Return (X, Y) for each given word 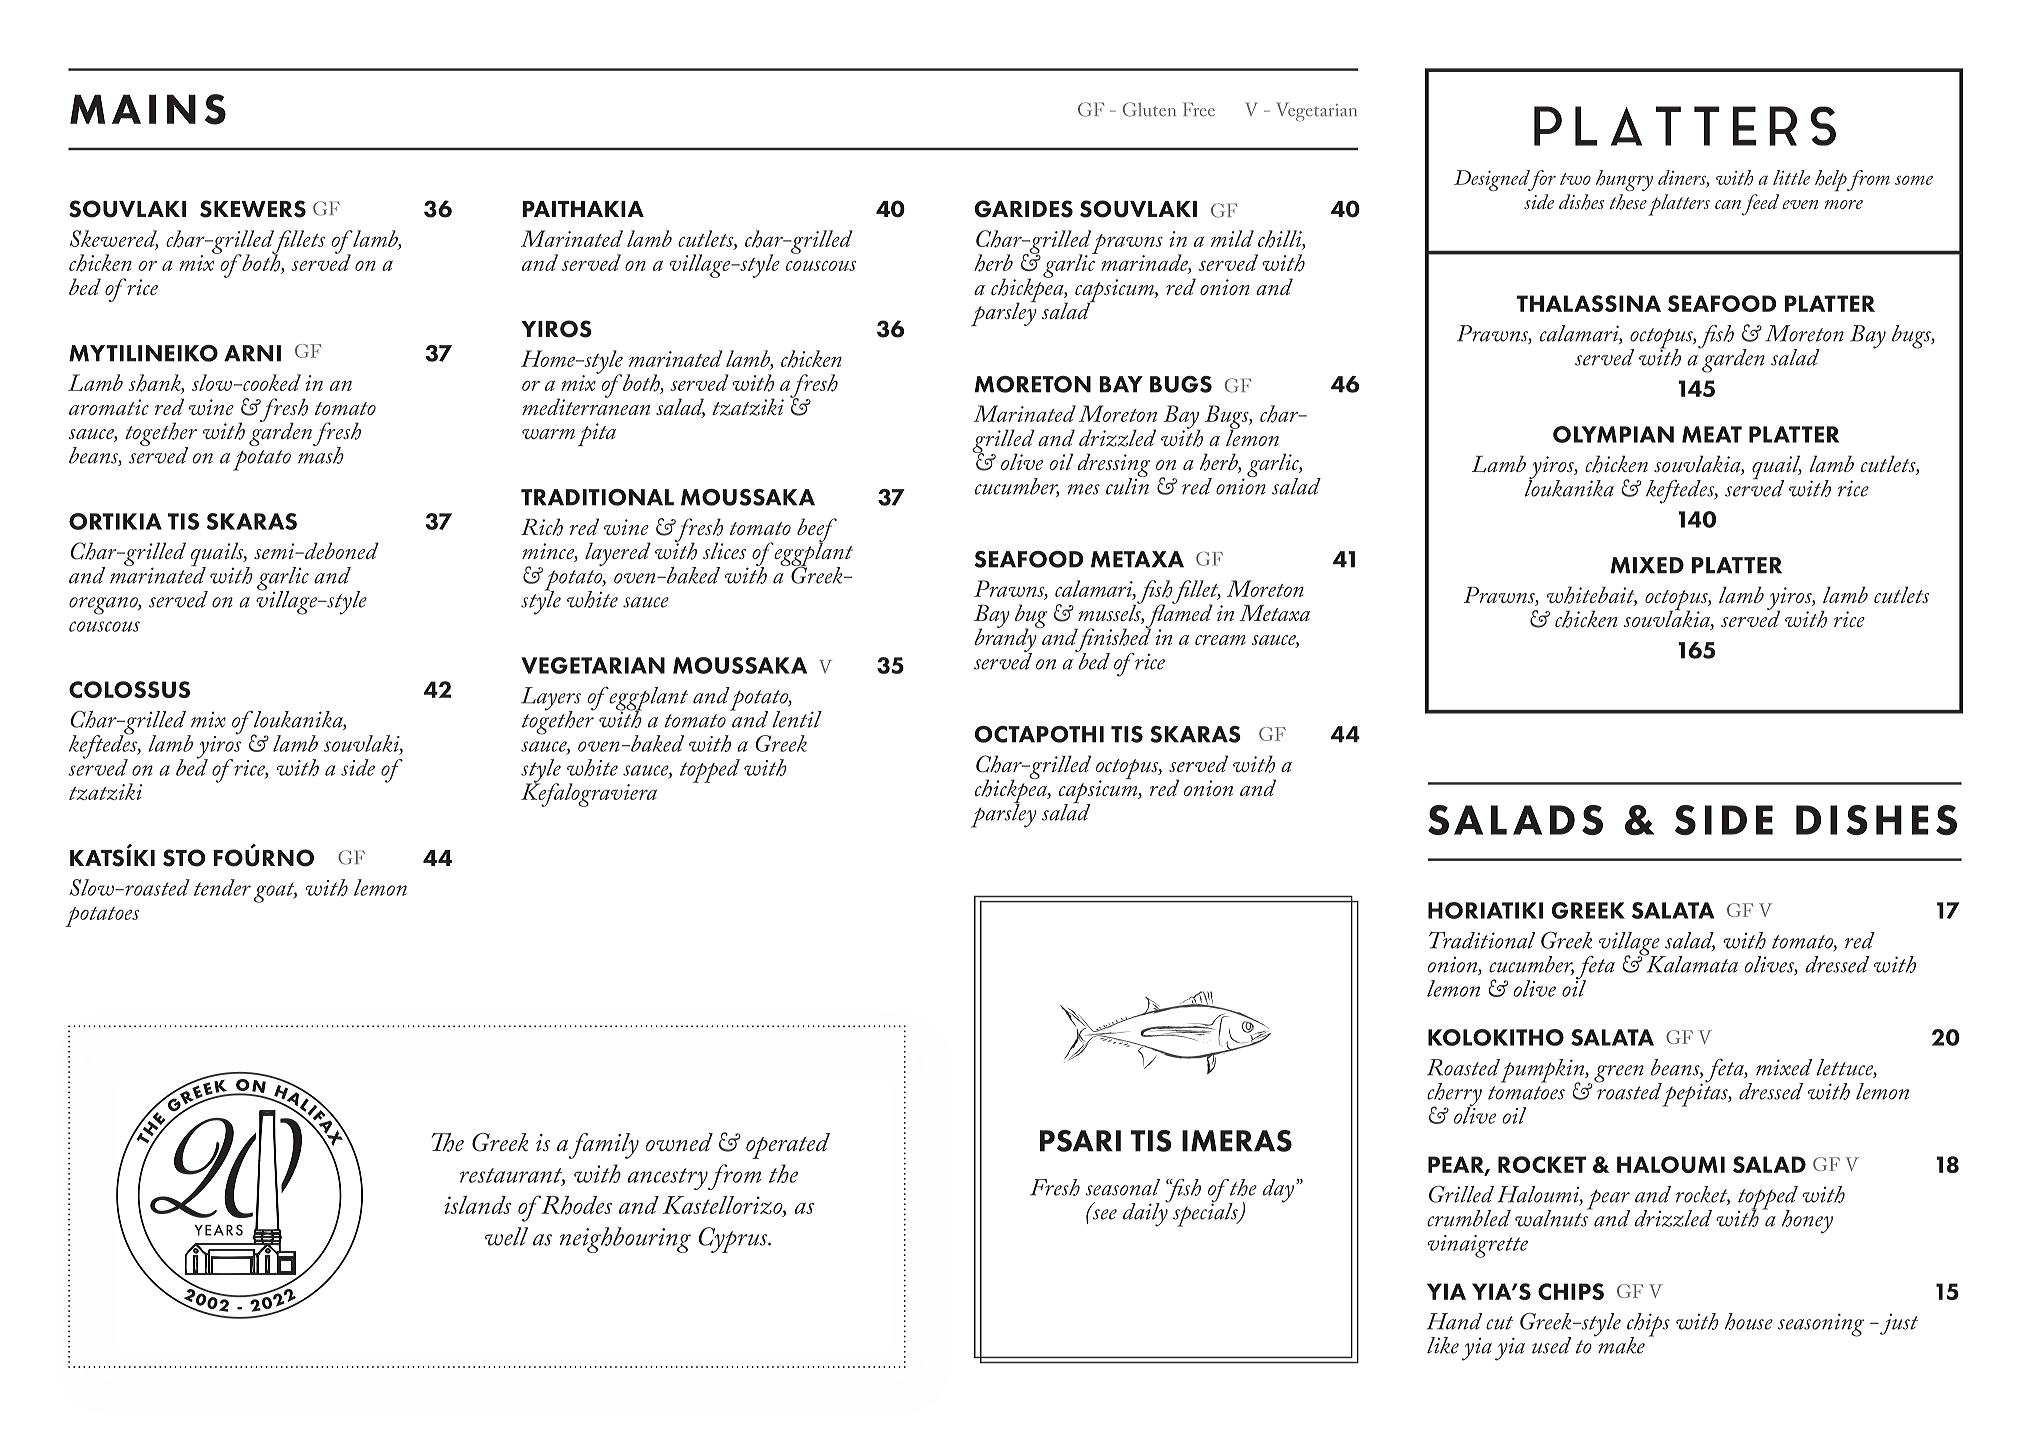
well (506, 1236)
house (1749, 1321)
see (1103, 1213)
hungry (1624, 180)
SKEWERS (253, 209)
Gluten (1149, 109)
